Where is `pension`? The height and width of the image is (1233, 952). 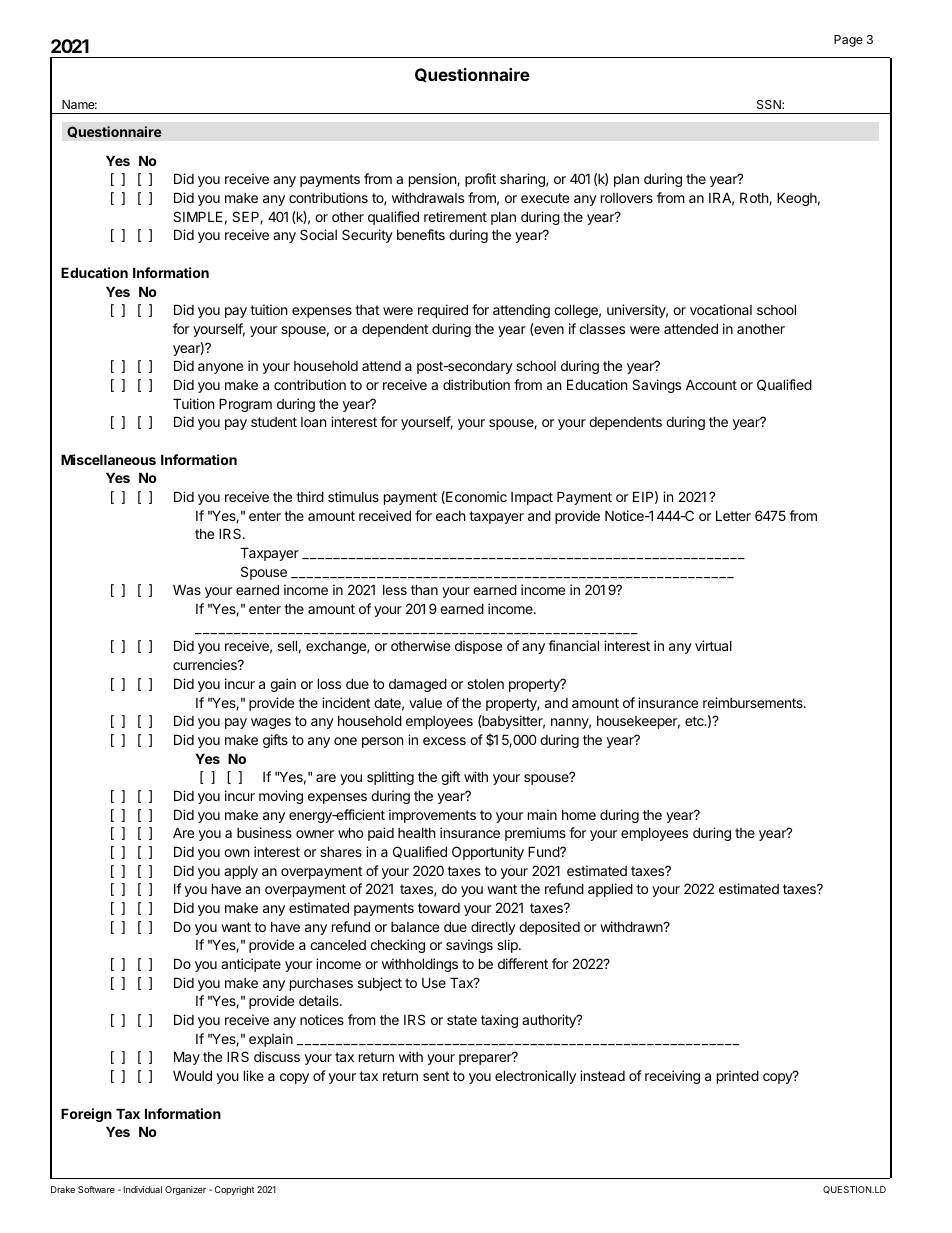 pension is located at coordinates (433, 180).
